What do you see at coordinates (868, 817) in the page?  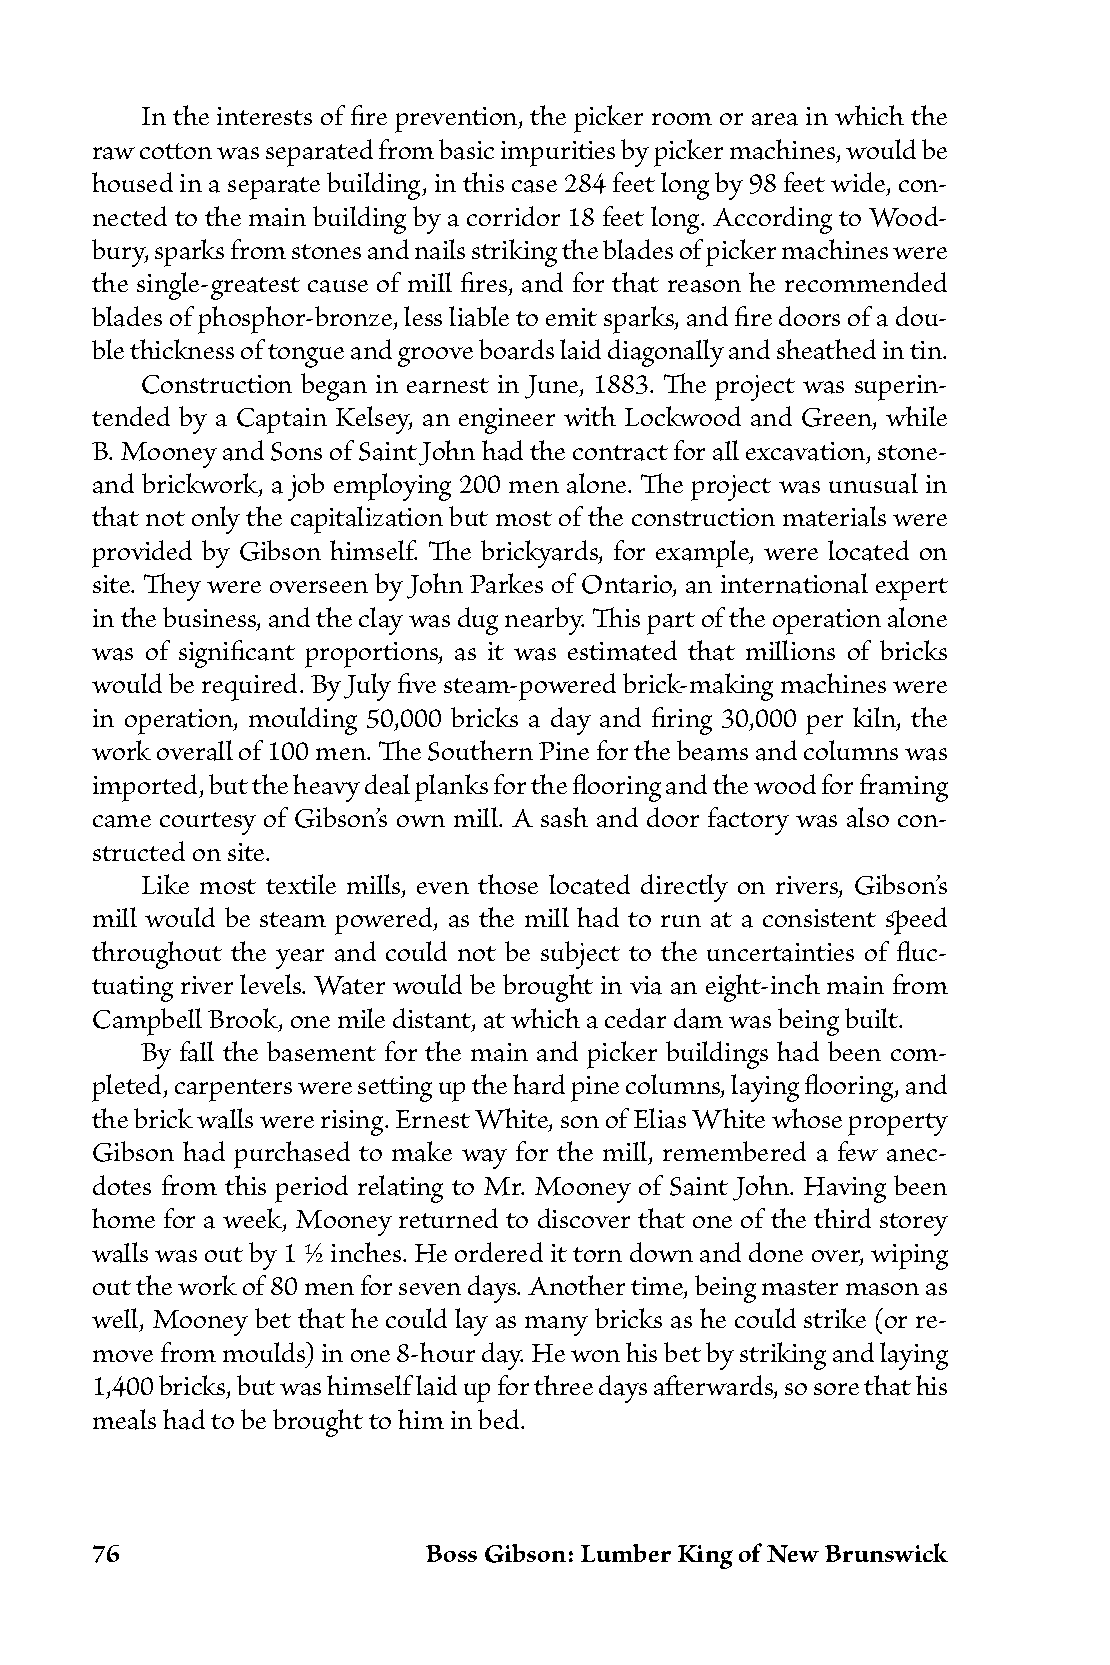 I see `also` at bounding box center [868, 817].
